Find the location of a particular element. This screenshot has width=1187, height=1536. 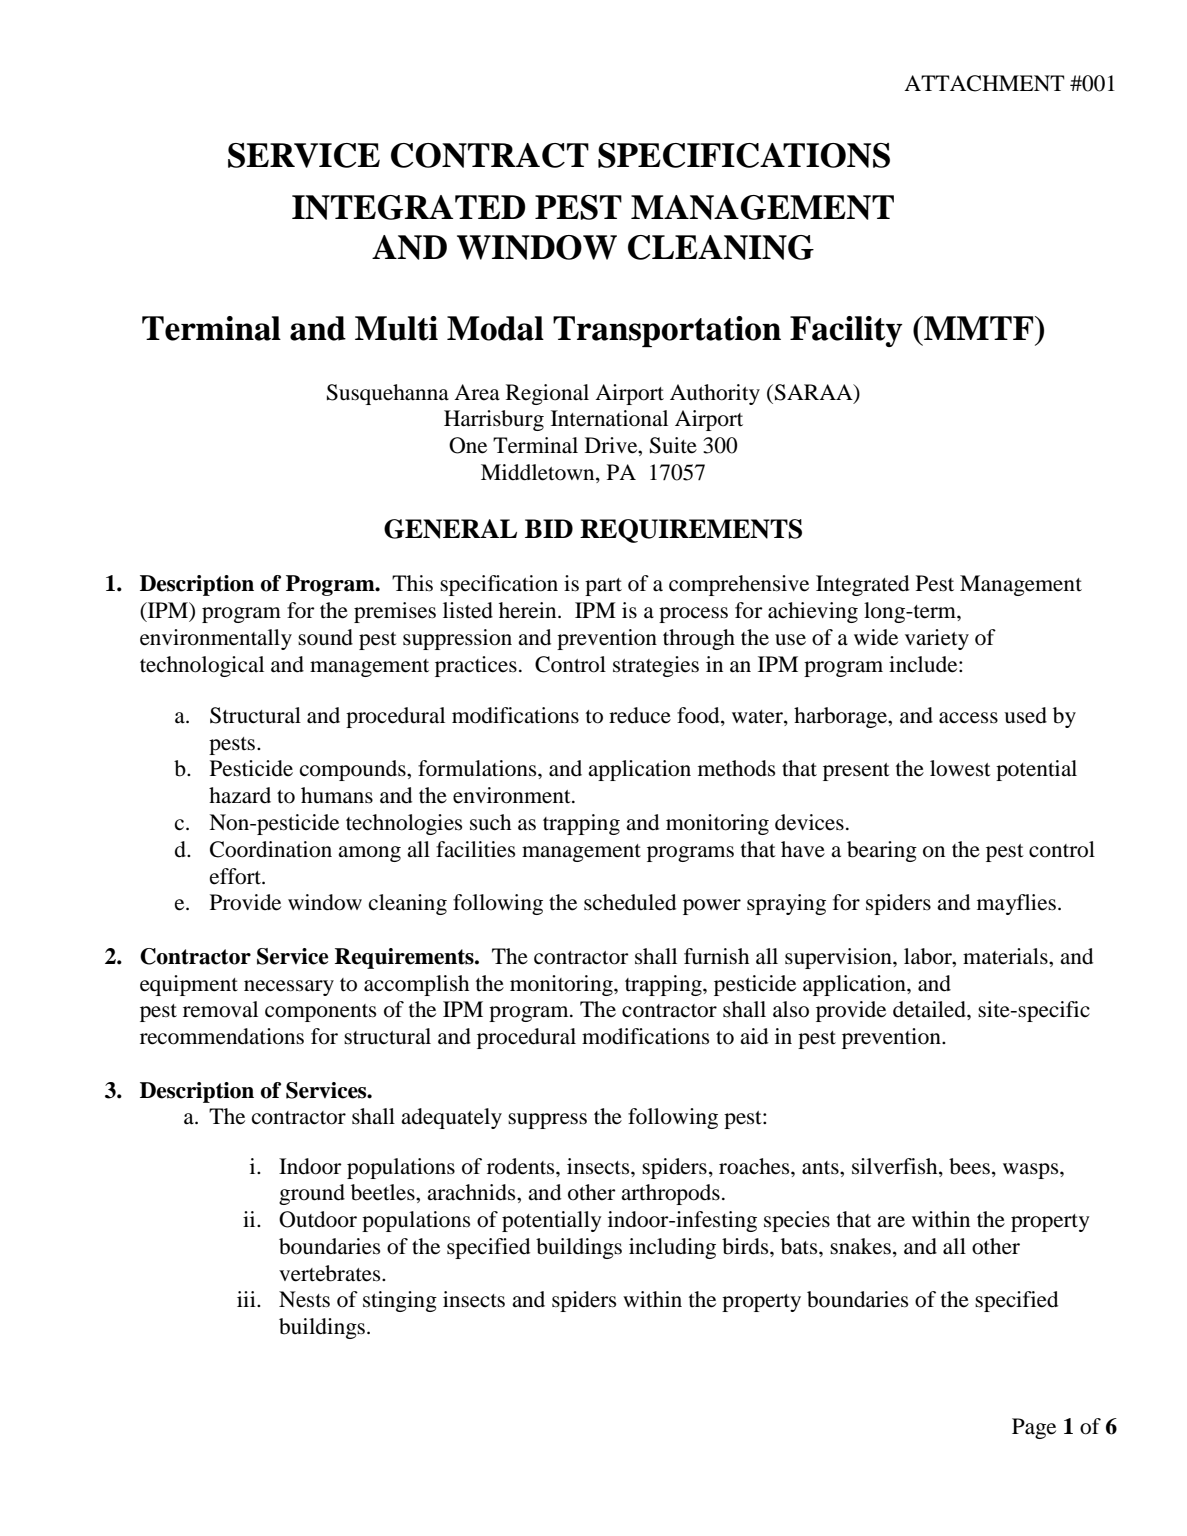

variety is located at coordinates (937, 639).
